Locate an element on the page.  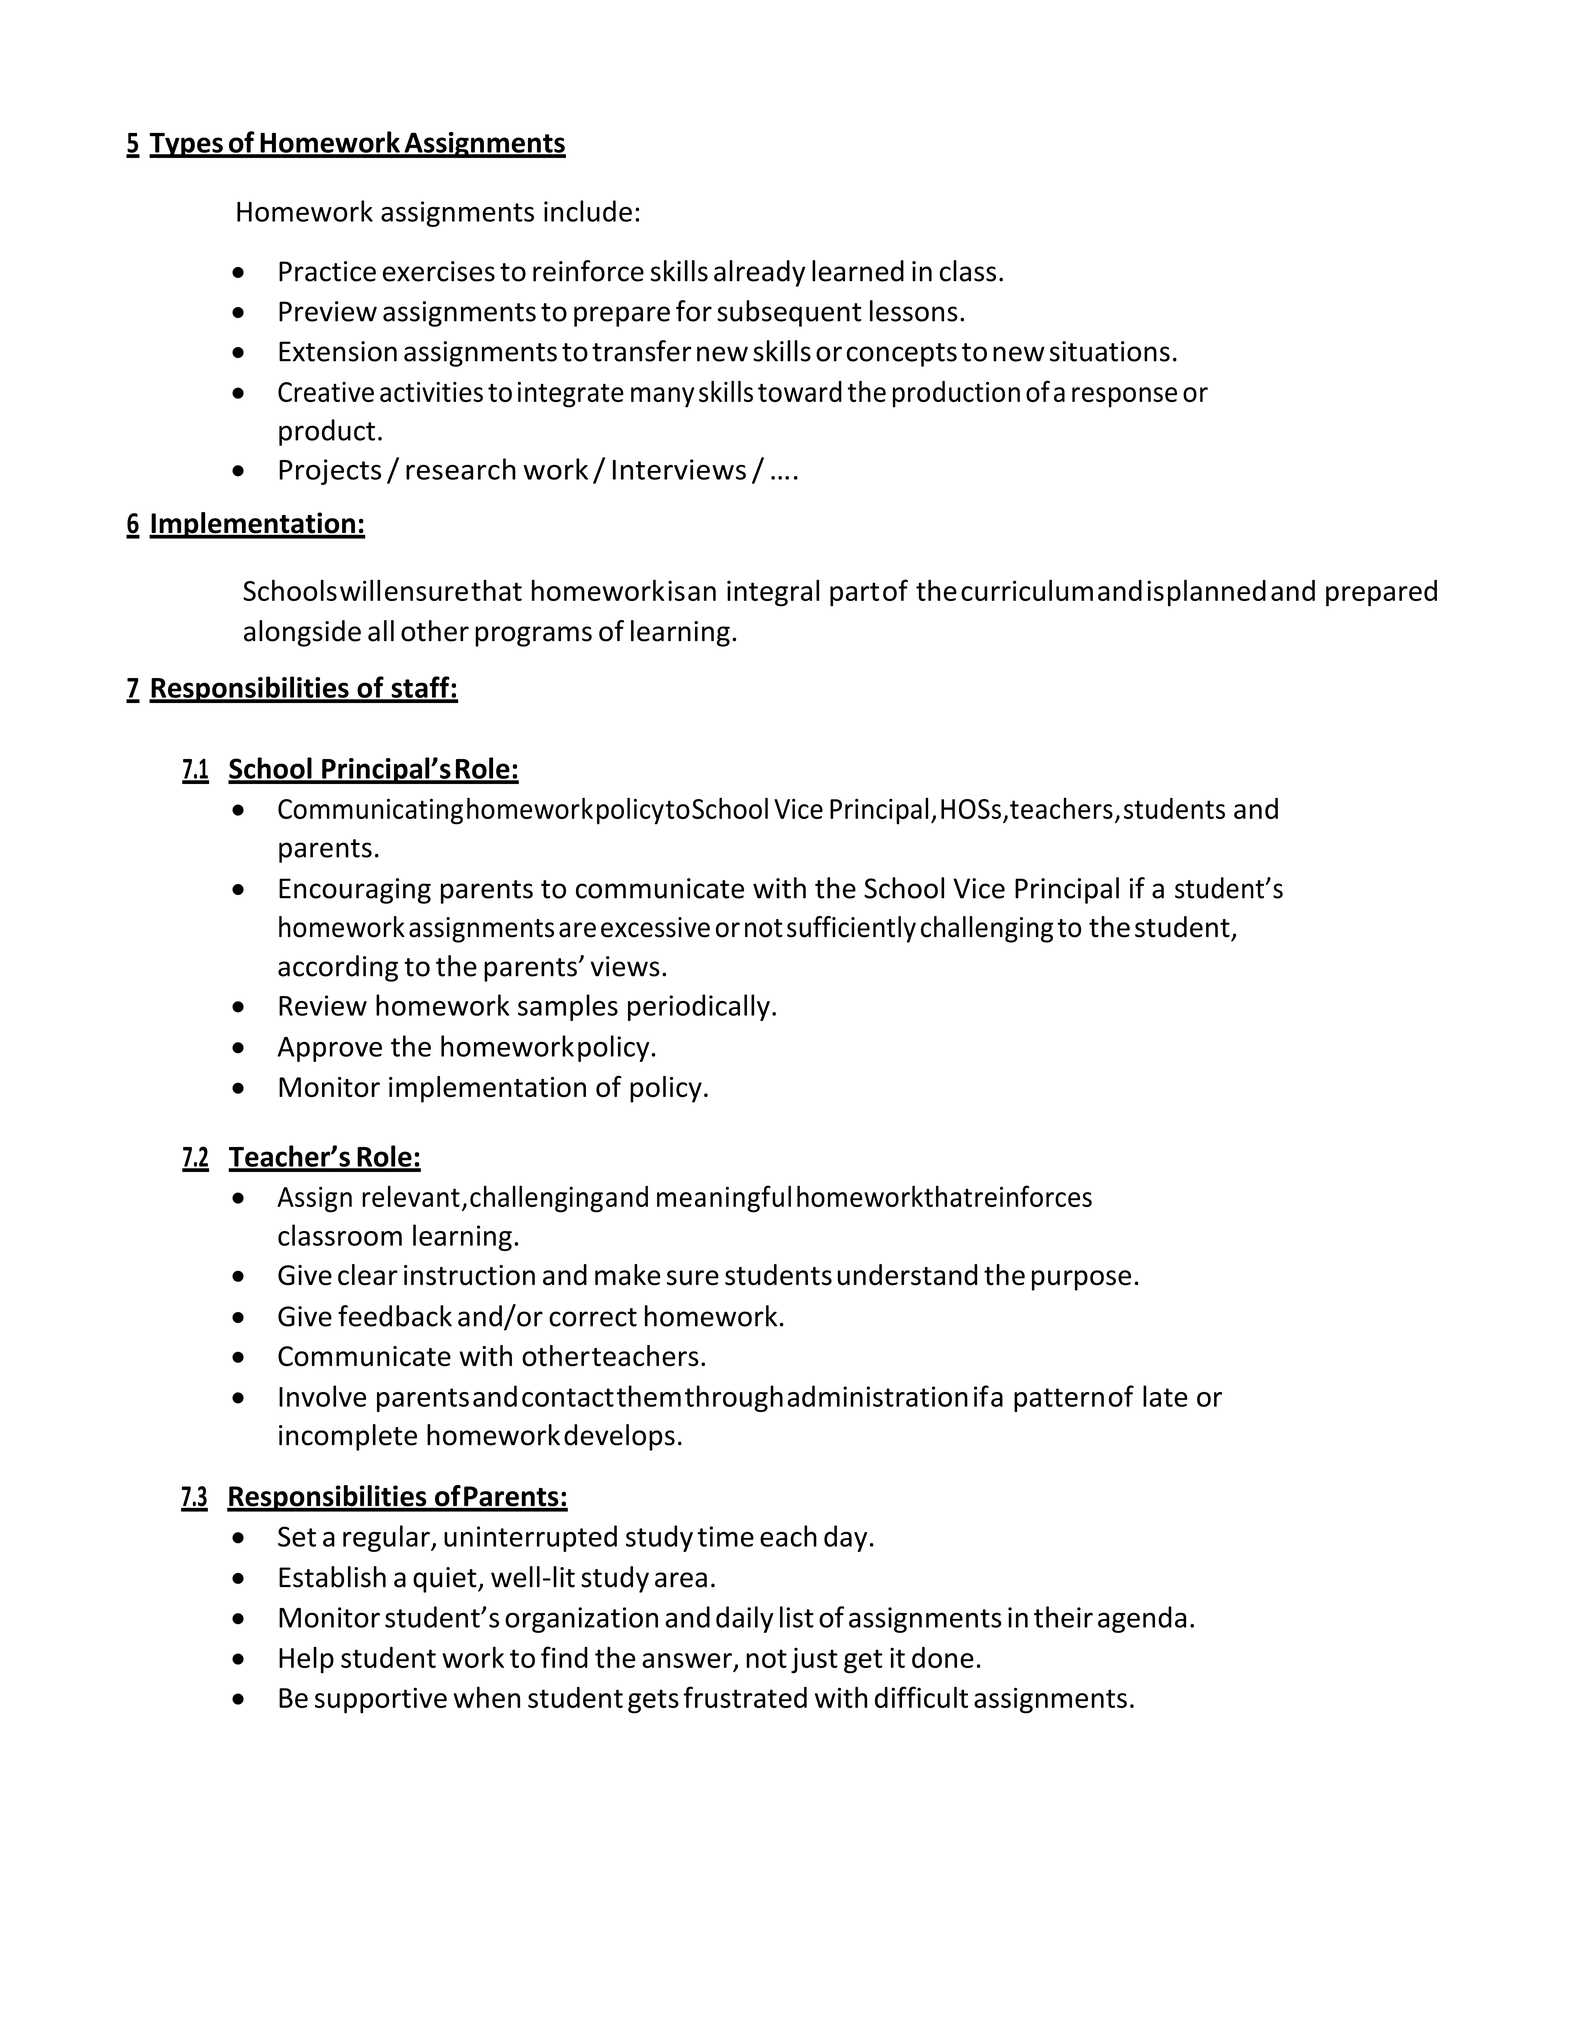
Help is located at coordinates (306, 1660).
